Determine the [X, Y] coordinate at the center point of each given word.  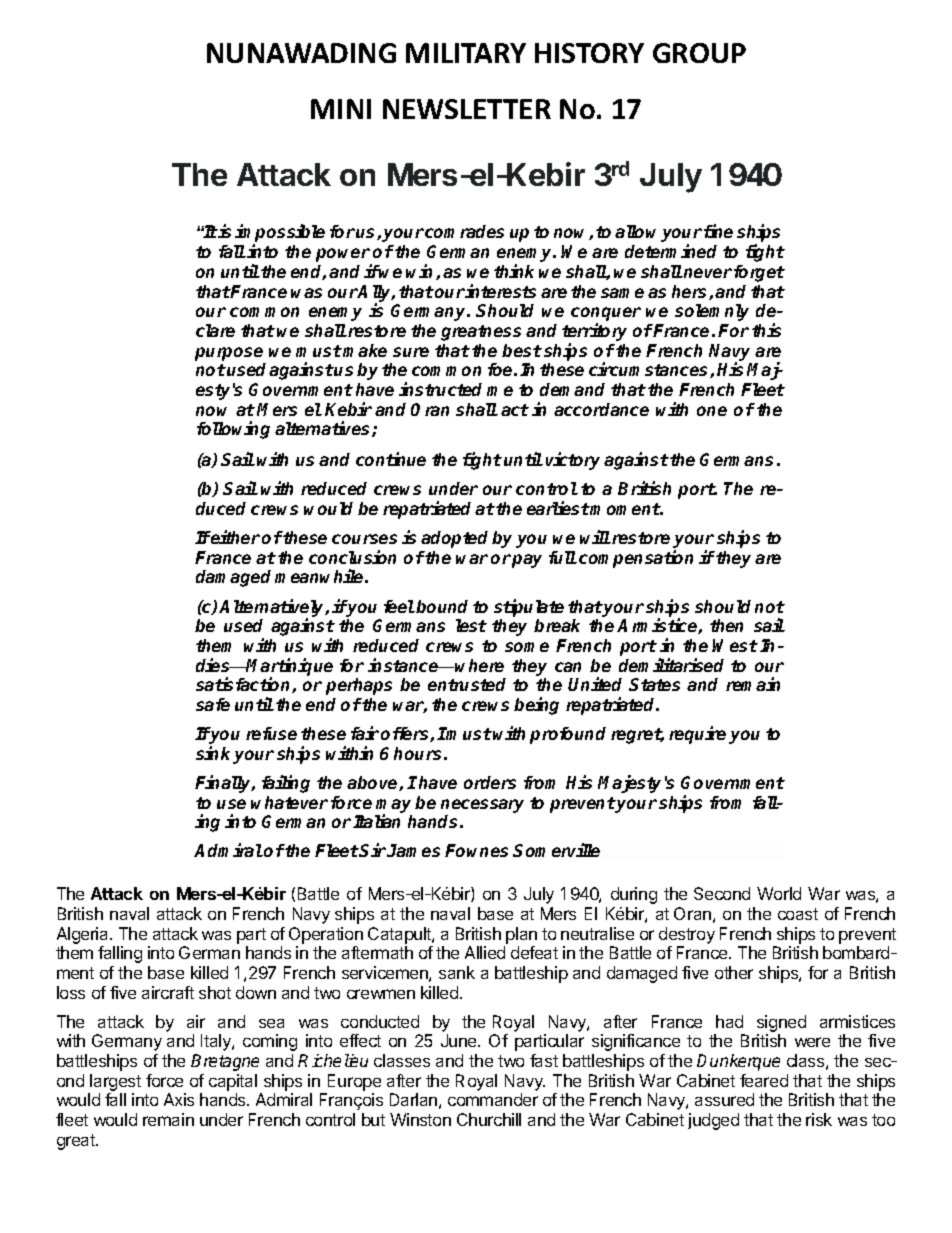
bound [442, 606]
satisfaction [244, 685]
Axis [179, 1099]
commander [493, 1099]
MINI [341, 109]
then [726, 625]
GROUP [699, 53]
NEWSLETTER [467, 109]
